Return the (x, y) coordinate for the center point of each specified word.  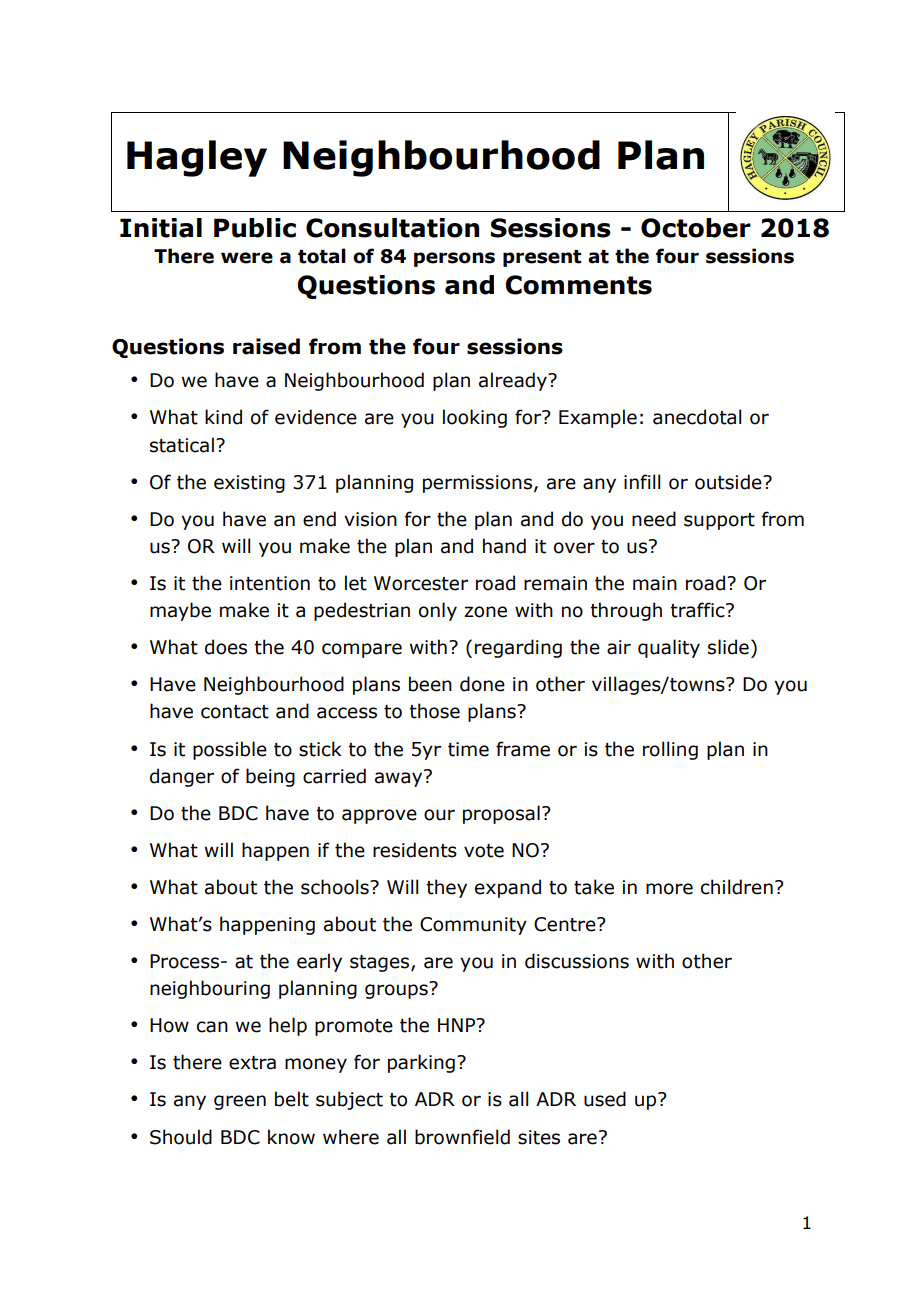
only (438, 611)
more (669, 889)
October (696, 228)
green (240, 1102)
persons (454, 259)
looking (475, 418)
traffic (698, 610)
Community (473, 926)
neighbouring (210, 989)
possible (230, 750)
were (247, 258)
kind (223, 417)
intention (270, 583)
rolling (670, 750)
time (468, 749)
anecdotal (697, 417)
